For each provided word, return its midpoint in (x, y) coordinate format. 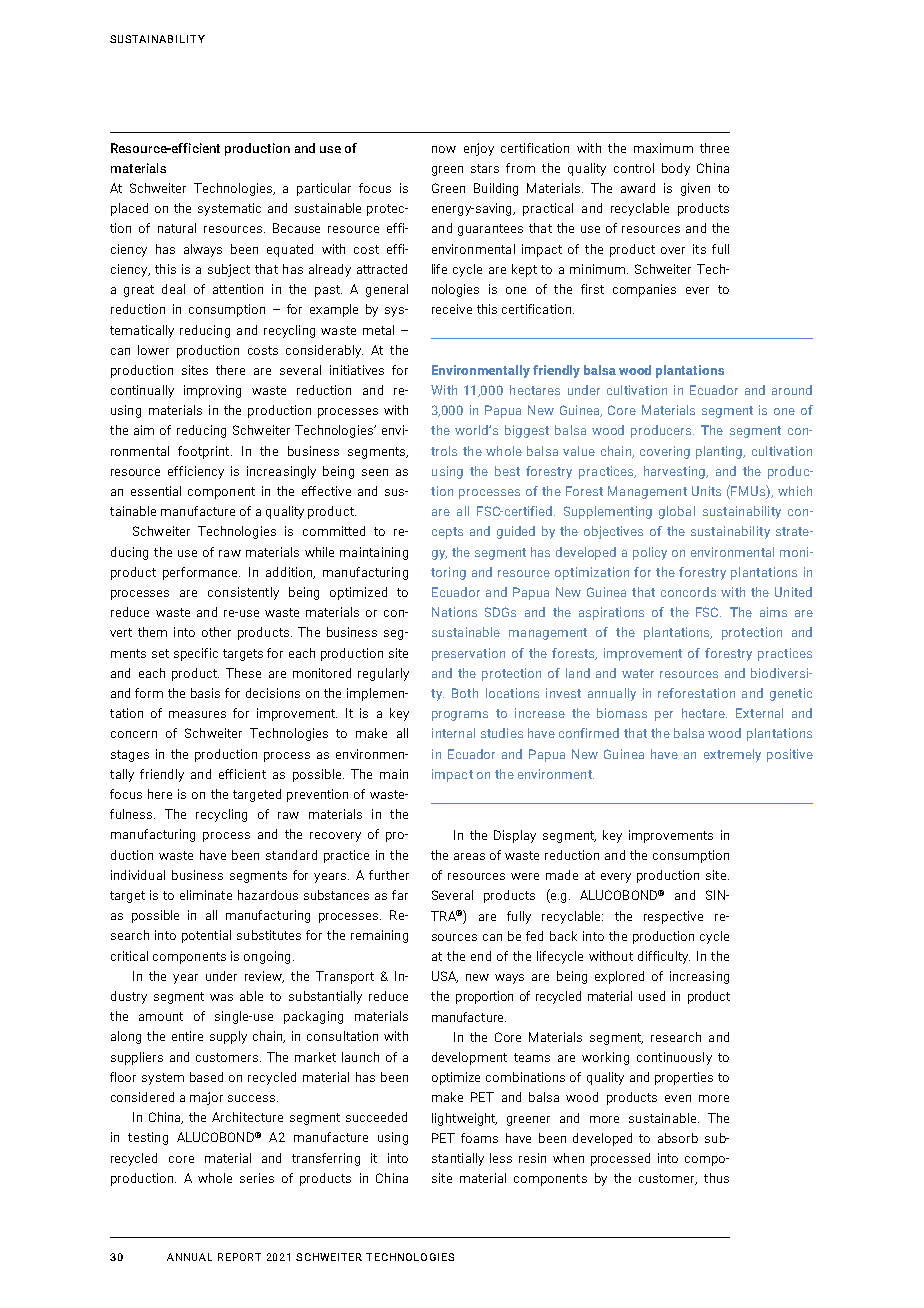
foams (479, 1138)
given (695, 189)
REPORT (239, 1257)
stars (485, 168)
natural (177, 228)
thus (716, 1178)
